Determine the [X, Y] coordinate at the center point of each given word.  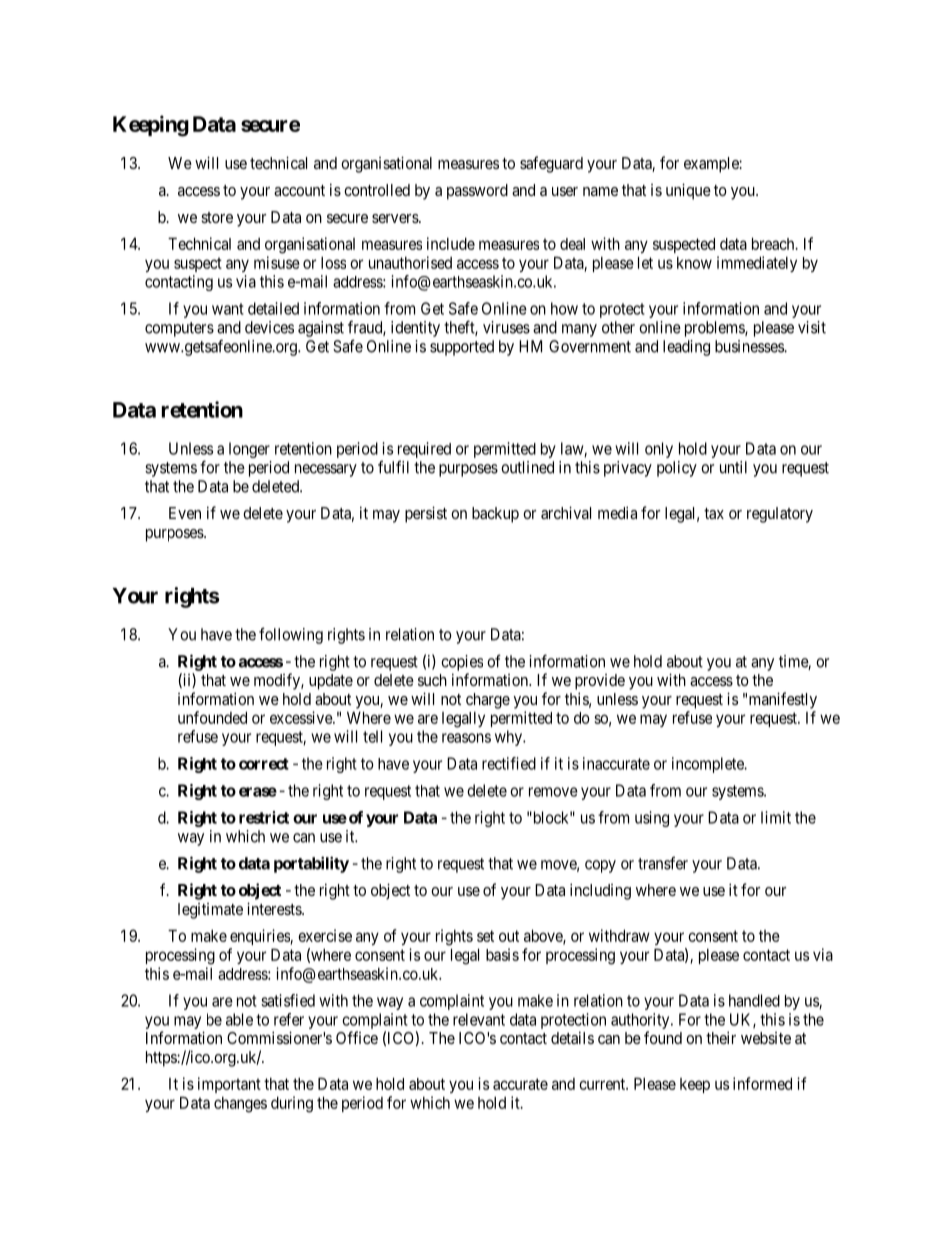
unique [688, 191]
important [229, 1085]
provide [600, 682]
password [477, 192]
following [291, 635]
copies [462, 663]
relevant [479, 1019]
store [217, 217]
